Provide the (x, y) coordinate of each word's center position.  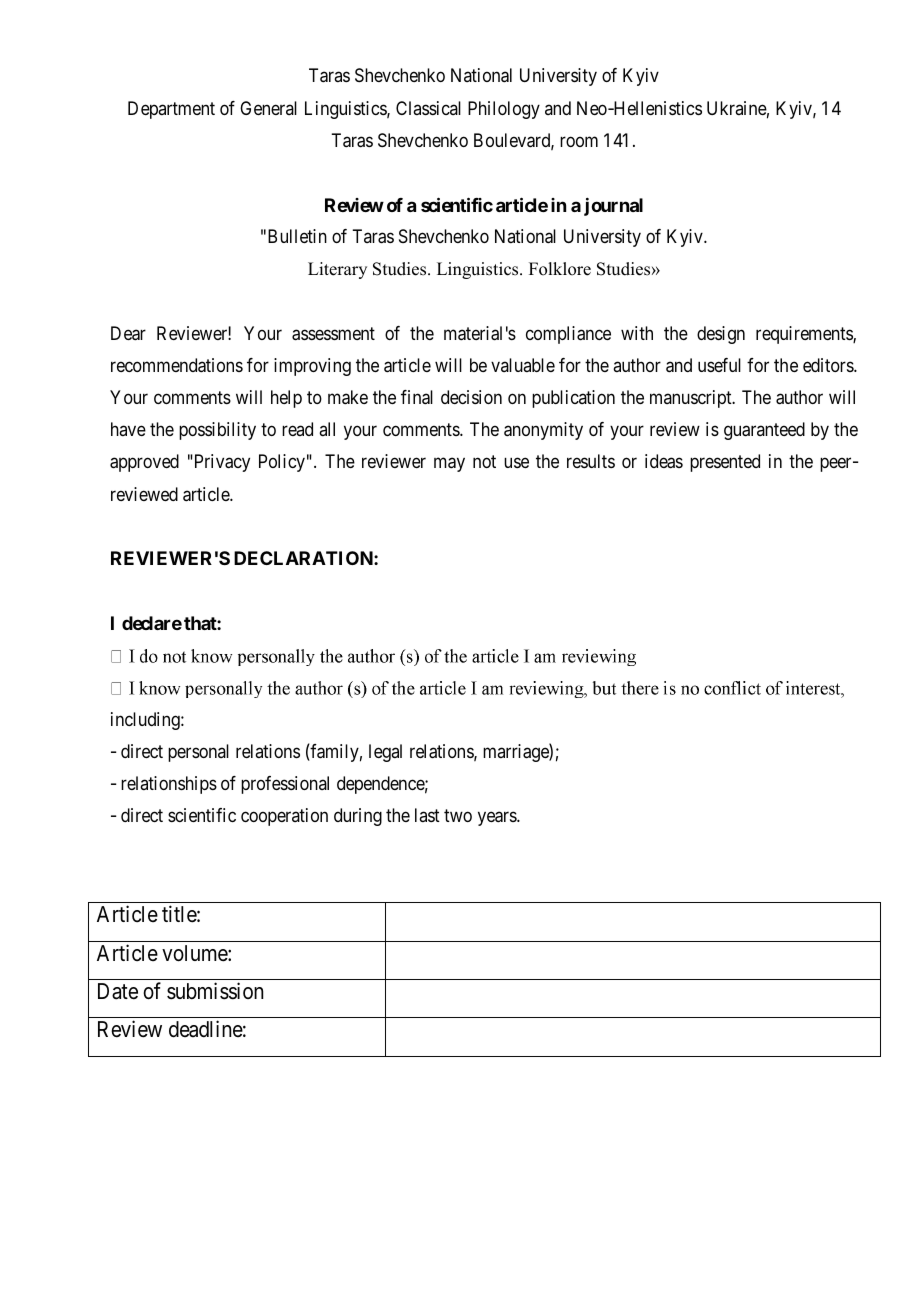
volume (195, 953)
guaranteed (764, 431)
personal (198, 753)
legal (385, 753)
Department (171, 110)
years (498, 819)
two (458, 815)
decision (471, 397)
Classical (428, 108)
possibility (217, 431)
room (579, 141)
